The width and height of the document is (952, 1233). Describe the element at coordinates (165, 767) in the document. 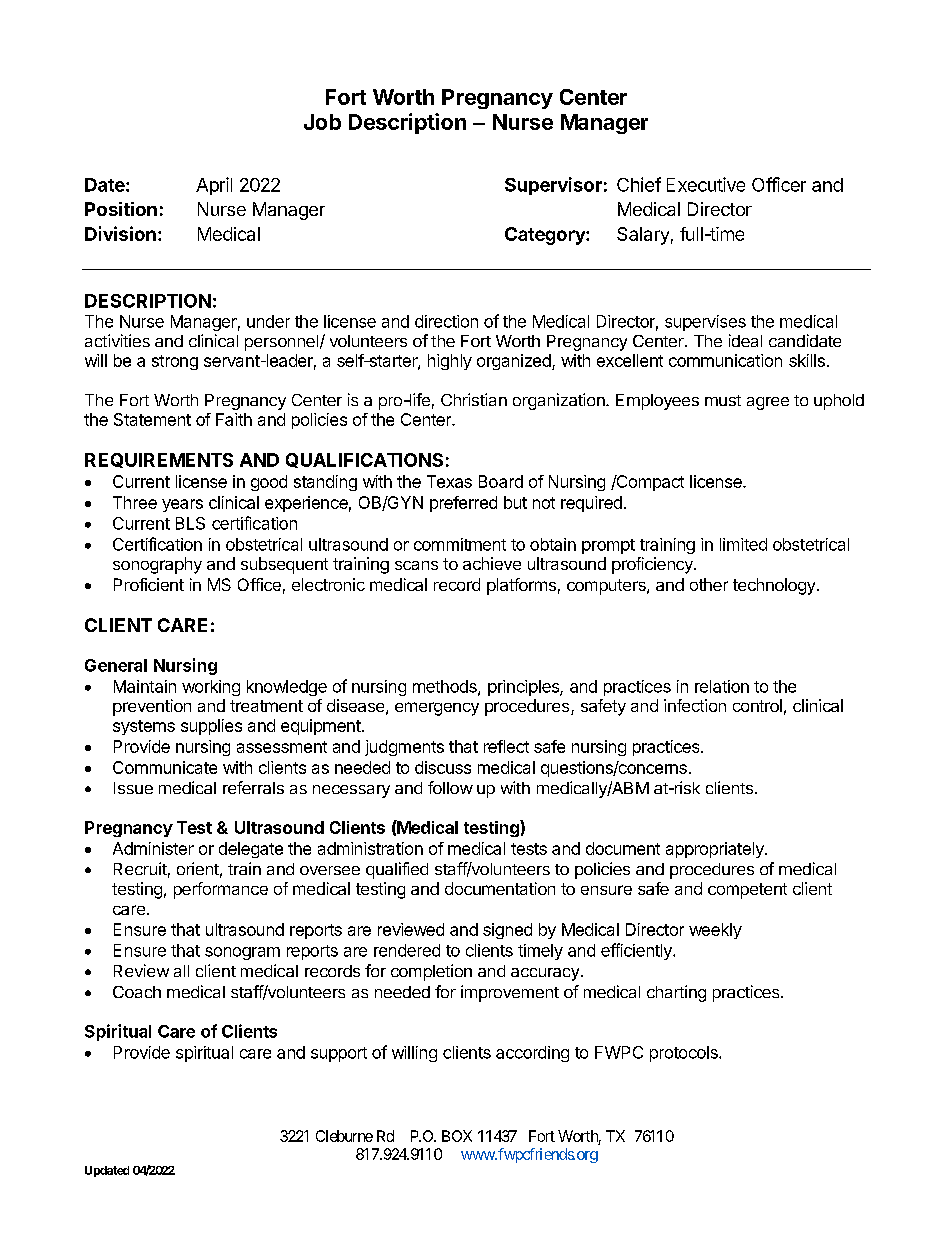

I see `Communicate` at that location.
